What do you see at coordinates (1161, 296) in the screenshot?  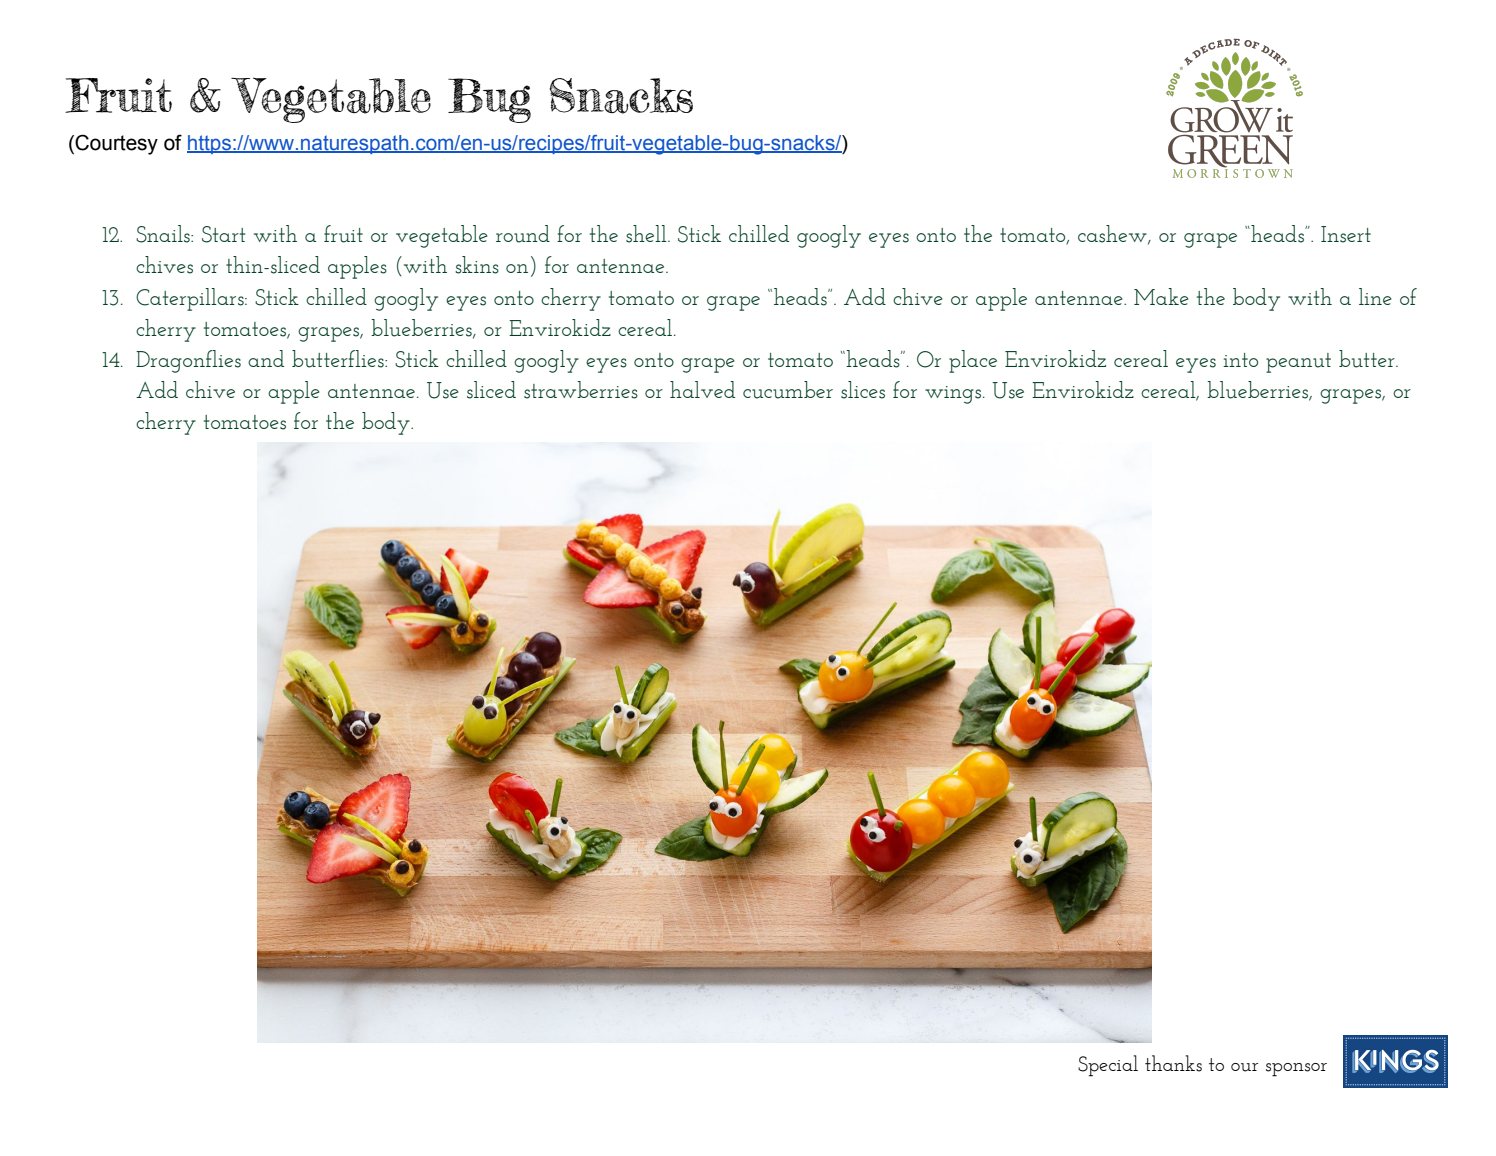 I see `Make` at bounding box center [1161, 296].
